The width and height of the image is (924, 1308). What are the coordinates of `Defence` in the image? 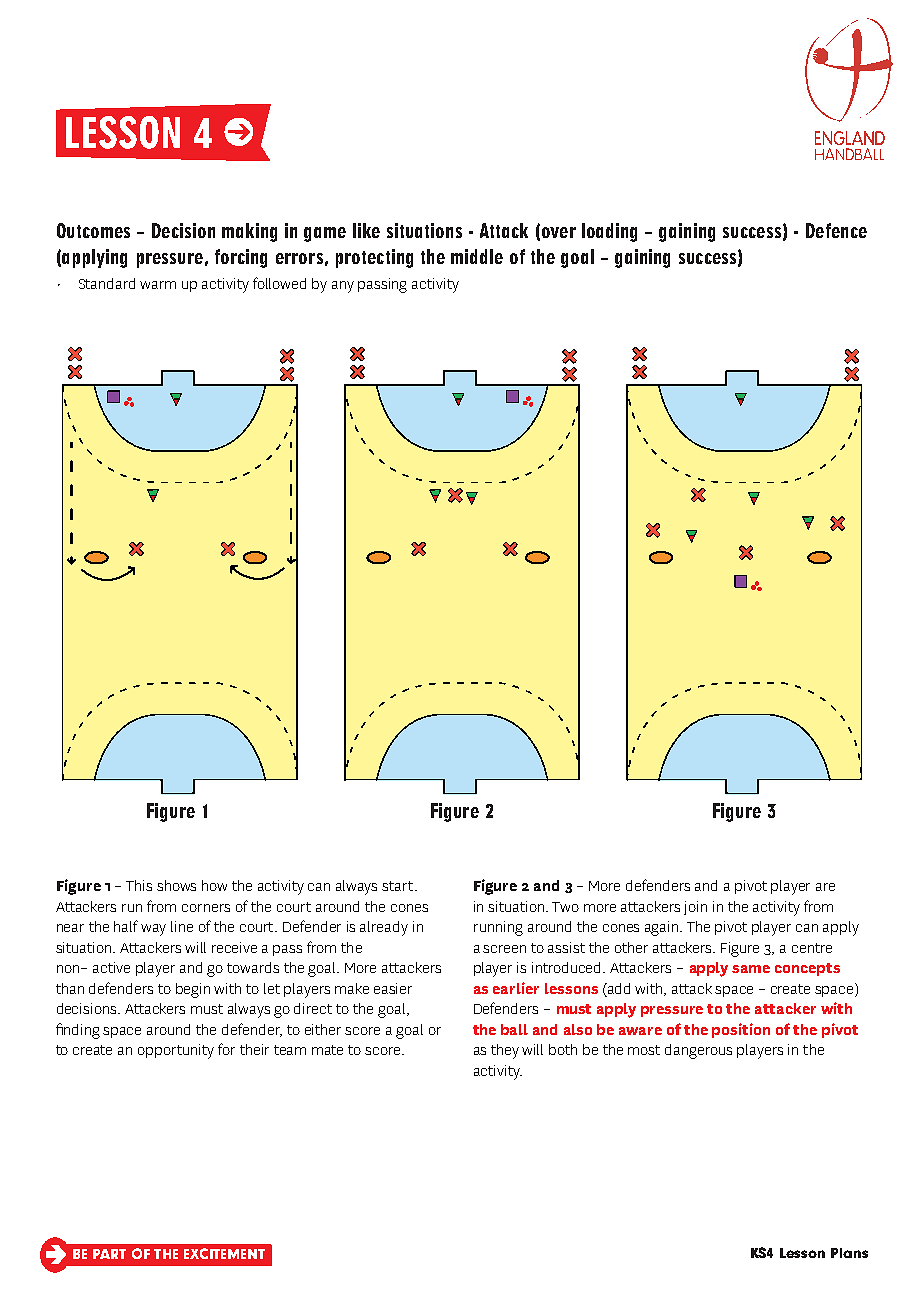 It's located at (836, 230).
